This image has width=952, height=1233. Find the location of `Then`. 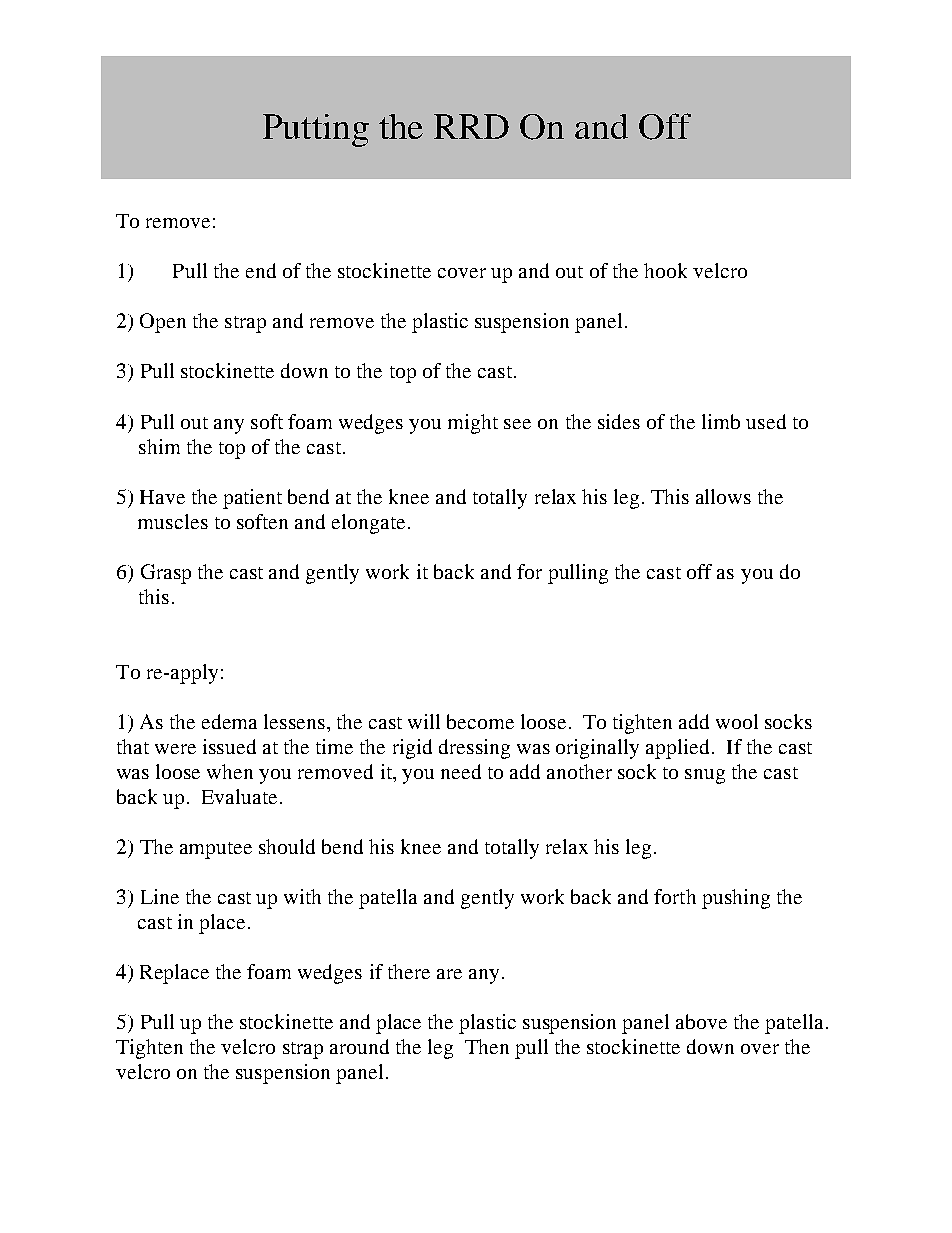

Then is located at coordinates (487, 1046).
